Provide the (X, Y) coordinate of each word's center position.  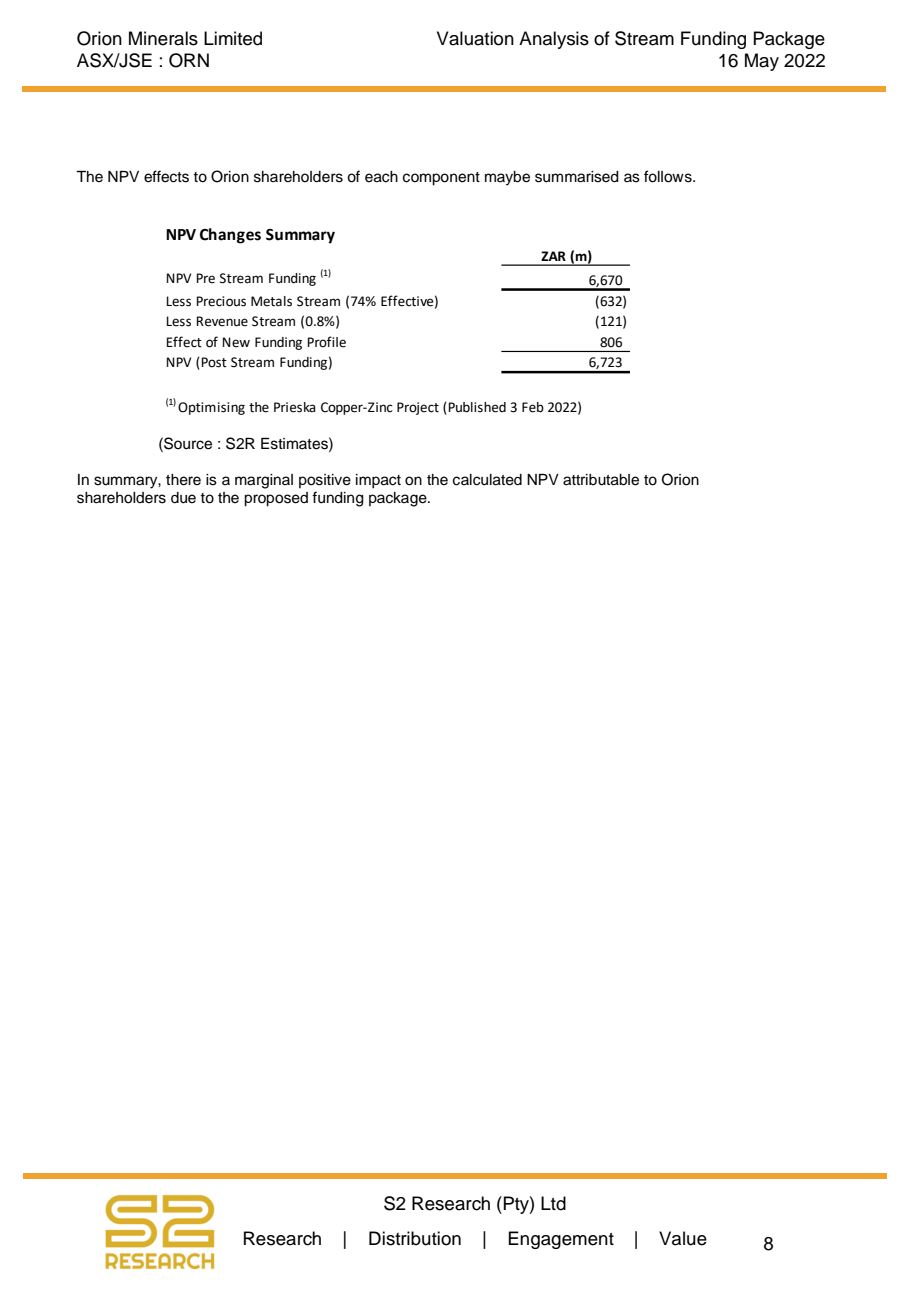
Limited (233, 38)
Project (418, 408)
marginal (264, 481)
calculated (487, 480)
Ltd (553, 1203)
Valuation (475, 38)
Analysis (554, 40)
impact (378, 481)
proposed (276, 499)
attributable (601, 480)
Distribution (415, 1238)
